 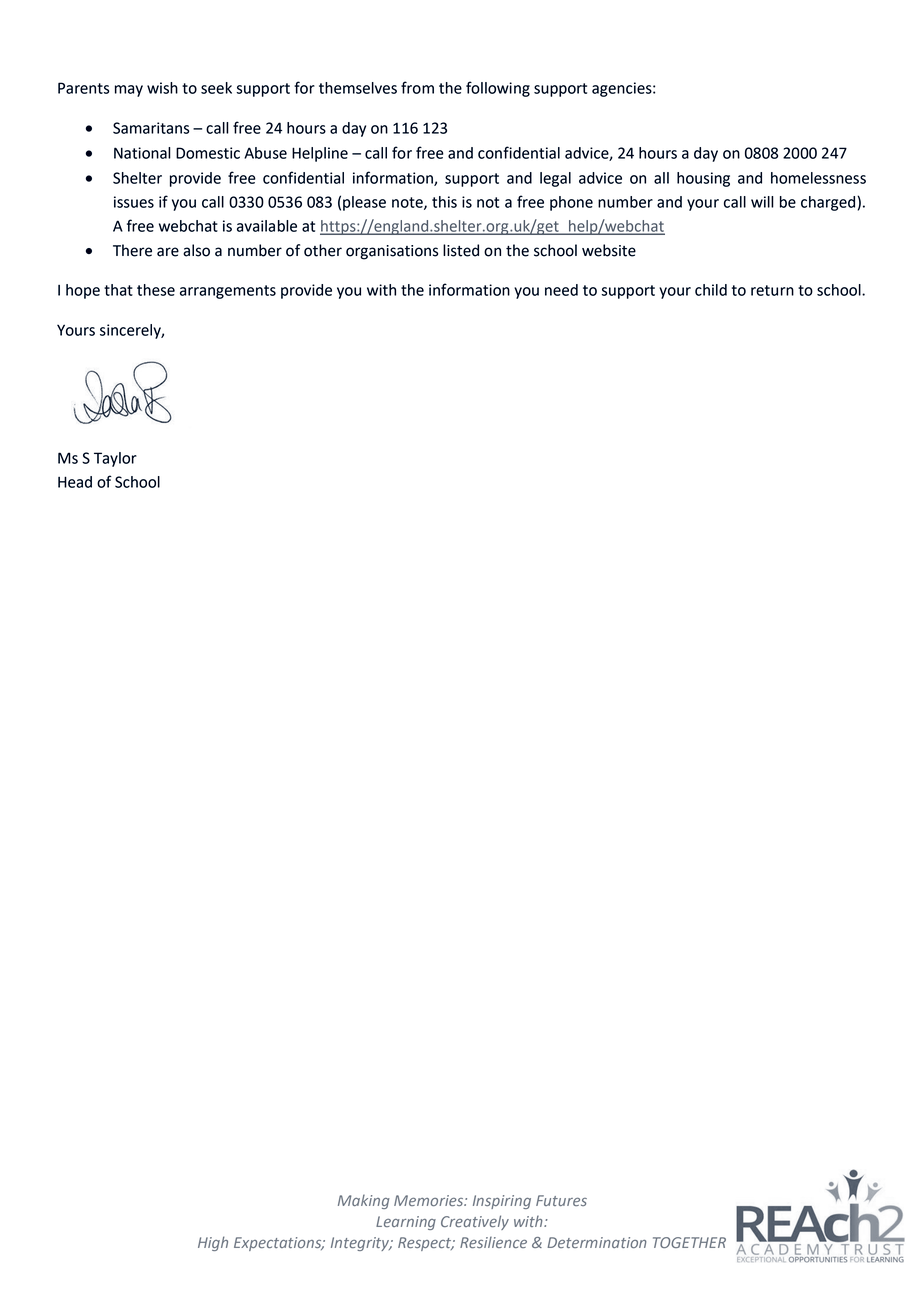 I want to click on Head, so click(x=75, y=482).
